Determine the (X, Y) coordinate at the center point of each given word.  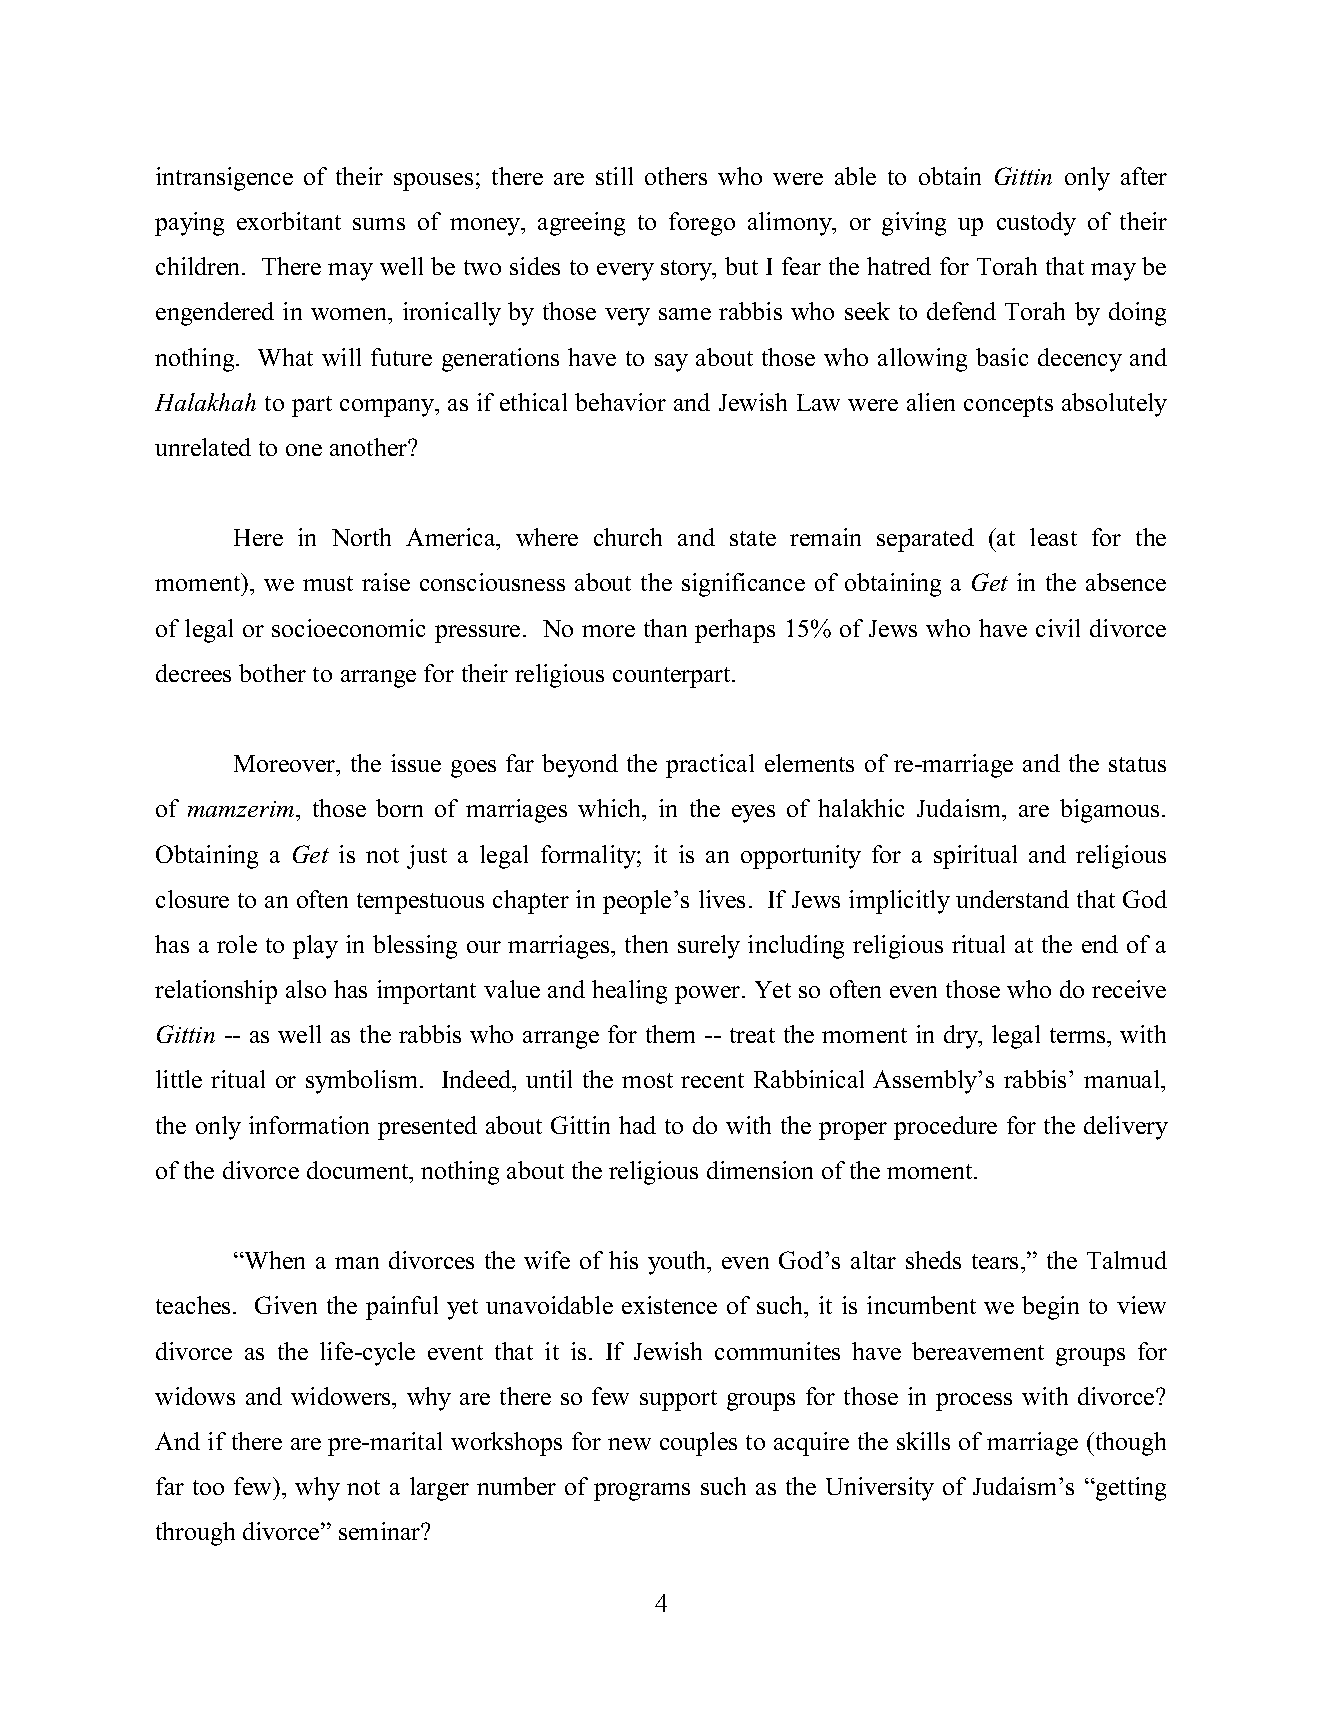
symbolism (363, 1082)
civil (1058, 628)
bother (272, 673)
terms (1079, 1035)
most (647, 1080)
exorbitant (289, 221)
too (208, 1487)
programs (642, 1492)
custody (1036, 224)
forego (702, 224)
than (665, 628)
